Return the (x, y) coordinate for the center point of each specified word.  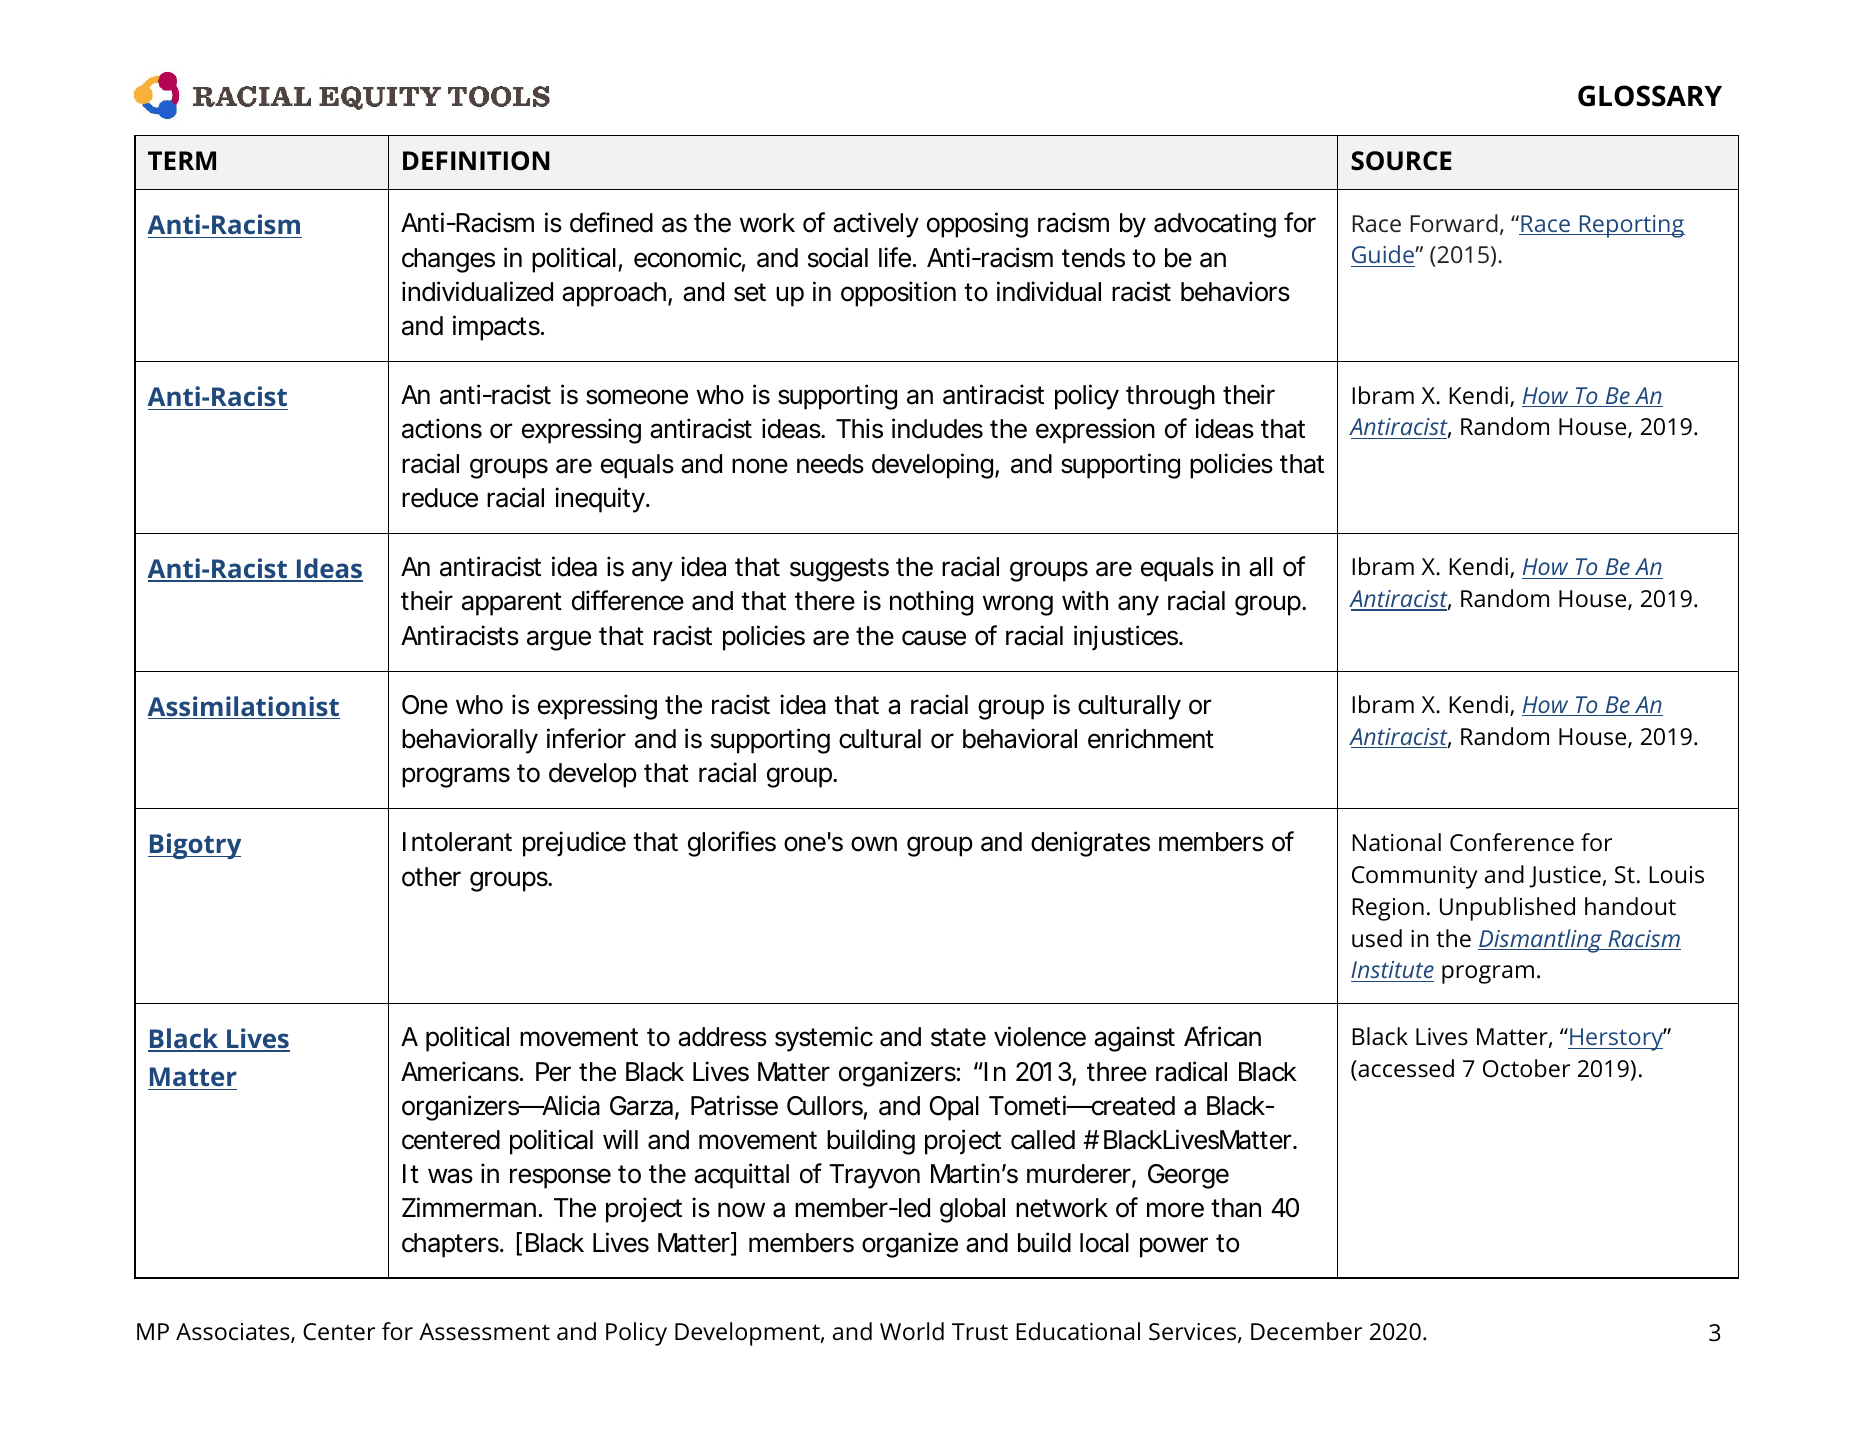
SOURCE (1401, 161)
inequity (599, 500)
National (1396, 842)
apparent (512, 604)
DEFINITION (476, 161)
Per (553, 1072)
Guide (1383, 256)
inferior (586, 738)
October (1526, 1068)
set (750, 292)
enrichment (1151, 738)
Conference (1512, 842)
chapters (450, 1245)
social (838, 257)
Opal (954, 1108)
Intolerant (457, 842)
